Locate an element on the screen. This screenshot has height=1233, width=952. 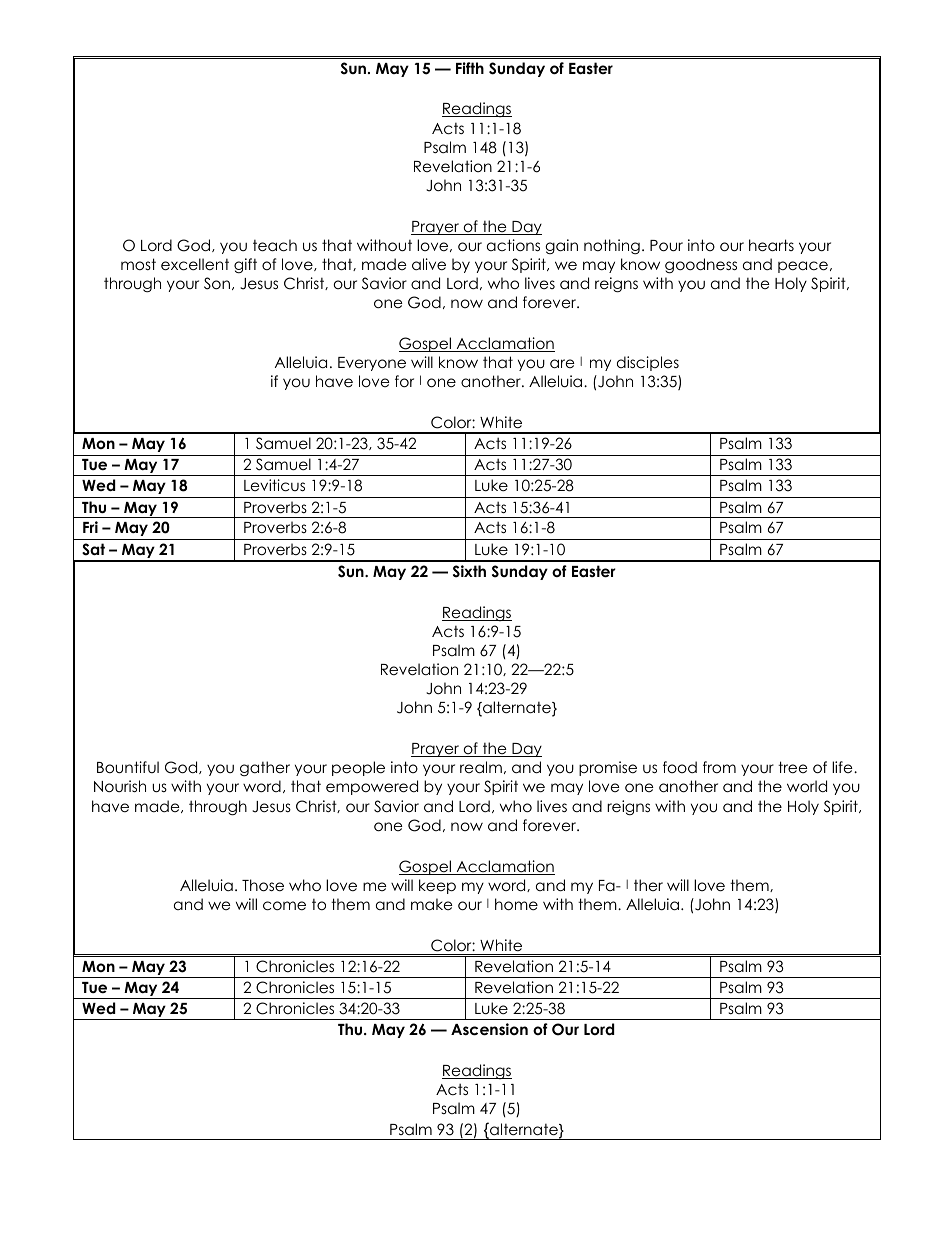
Sixth is located at coordinates (469, 571).
